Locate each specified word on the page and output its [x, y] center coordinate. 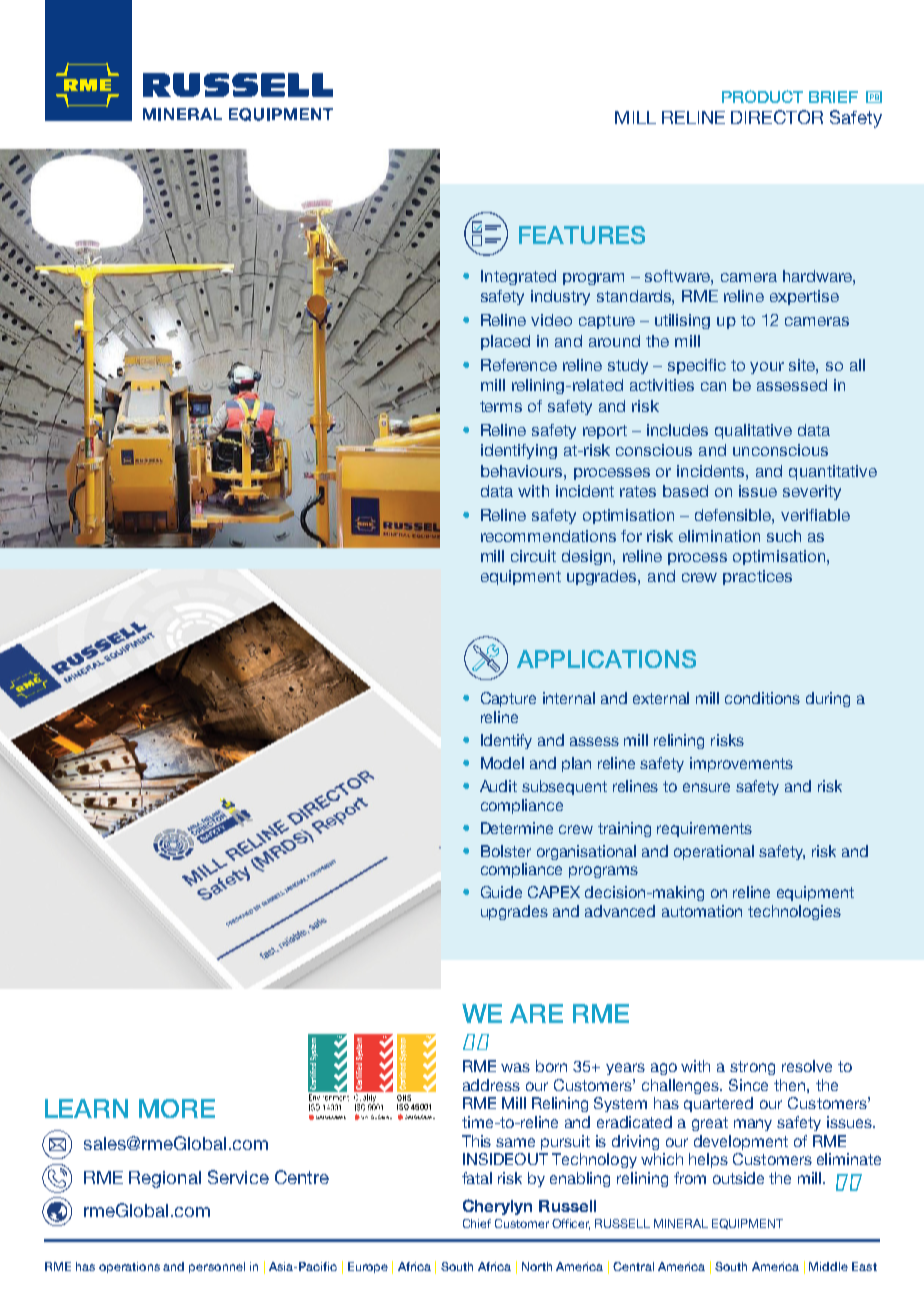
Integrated [518, 277]
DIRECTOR [777, 117]
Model [502, 763]
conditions [762, 698]
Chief [477, 1223]
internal [569, 698]
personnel [217, 1267]
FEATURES [582, 235]
